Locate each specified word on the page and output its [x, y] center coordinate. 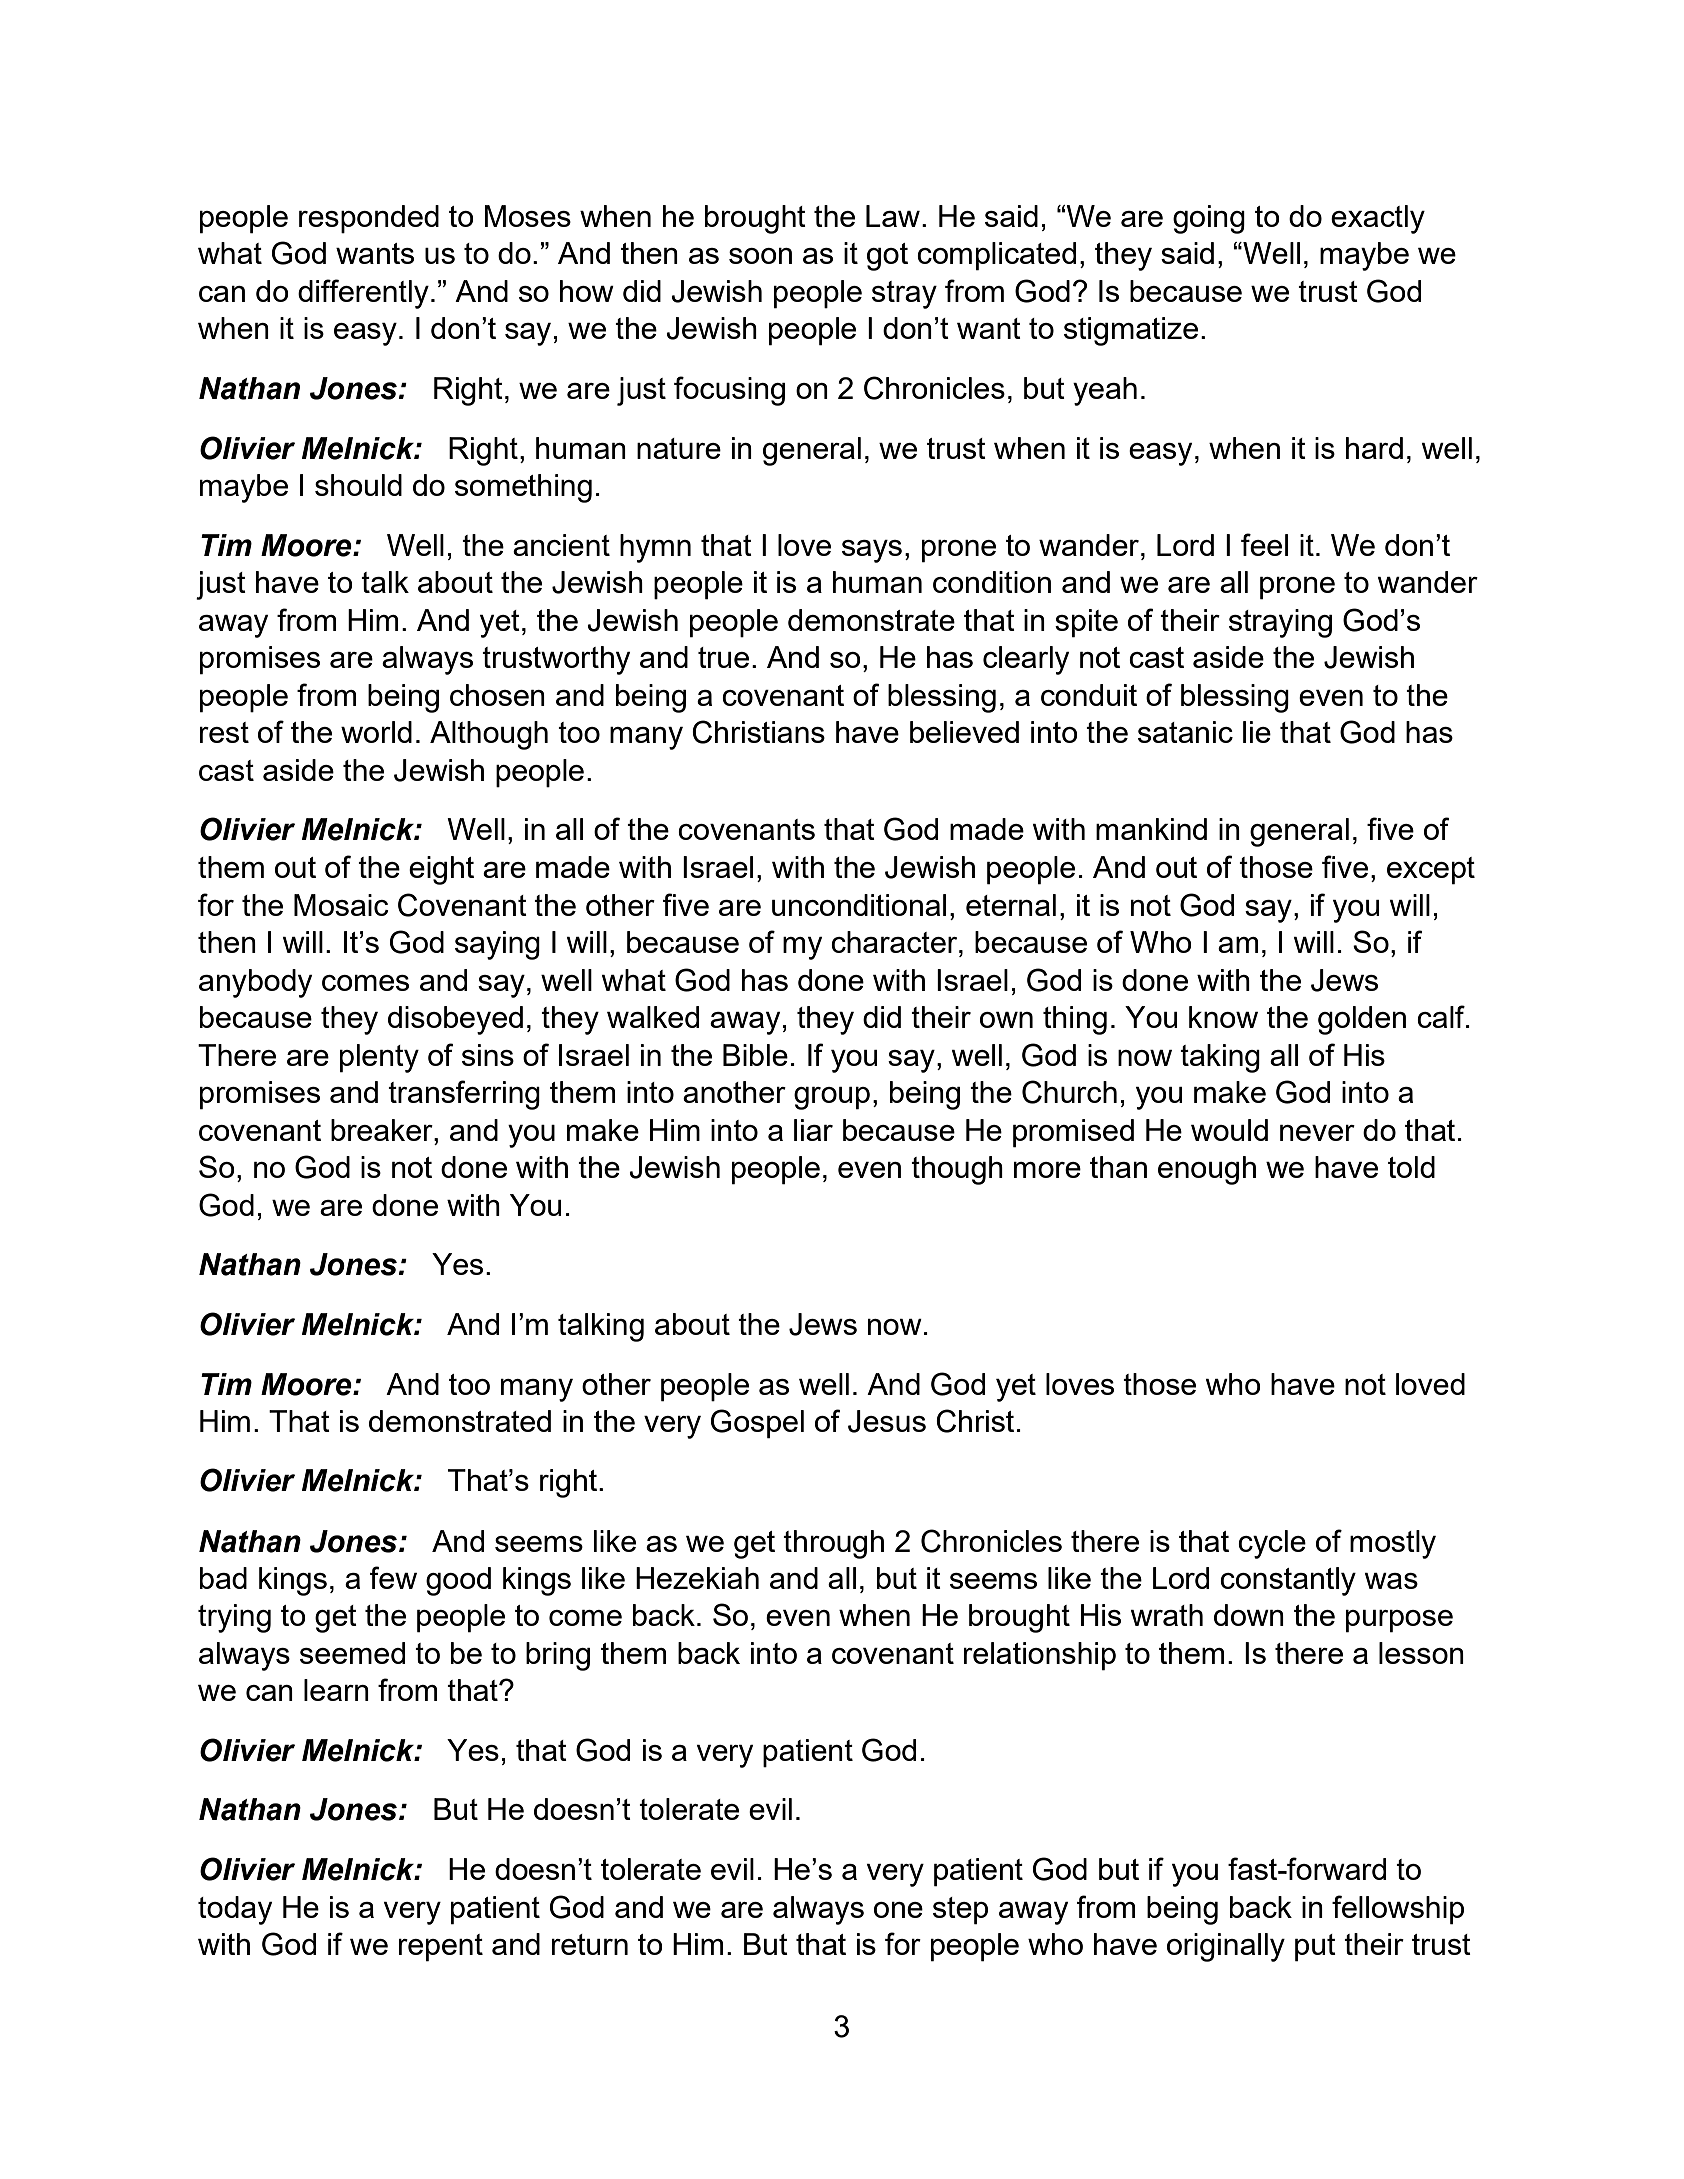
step [960, 1911]
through [833, 1544]
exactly [1378, 219]
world [376, 732]
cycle [1272, 1544]
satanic [1185, 732]
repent [441, 1948]
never [1317, 1133]
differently [363, 294]
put [1315, 1948]
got [887, 257]
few [393, 1577]
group [832, 1098]
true [723, 657]
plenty [379, 1058]
